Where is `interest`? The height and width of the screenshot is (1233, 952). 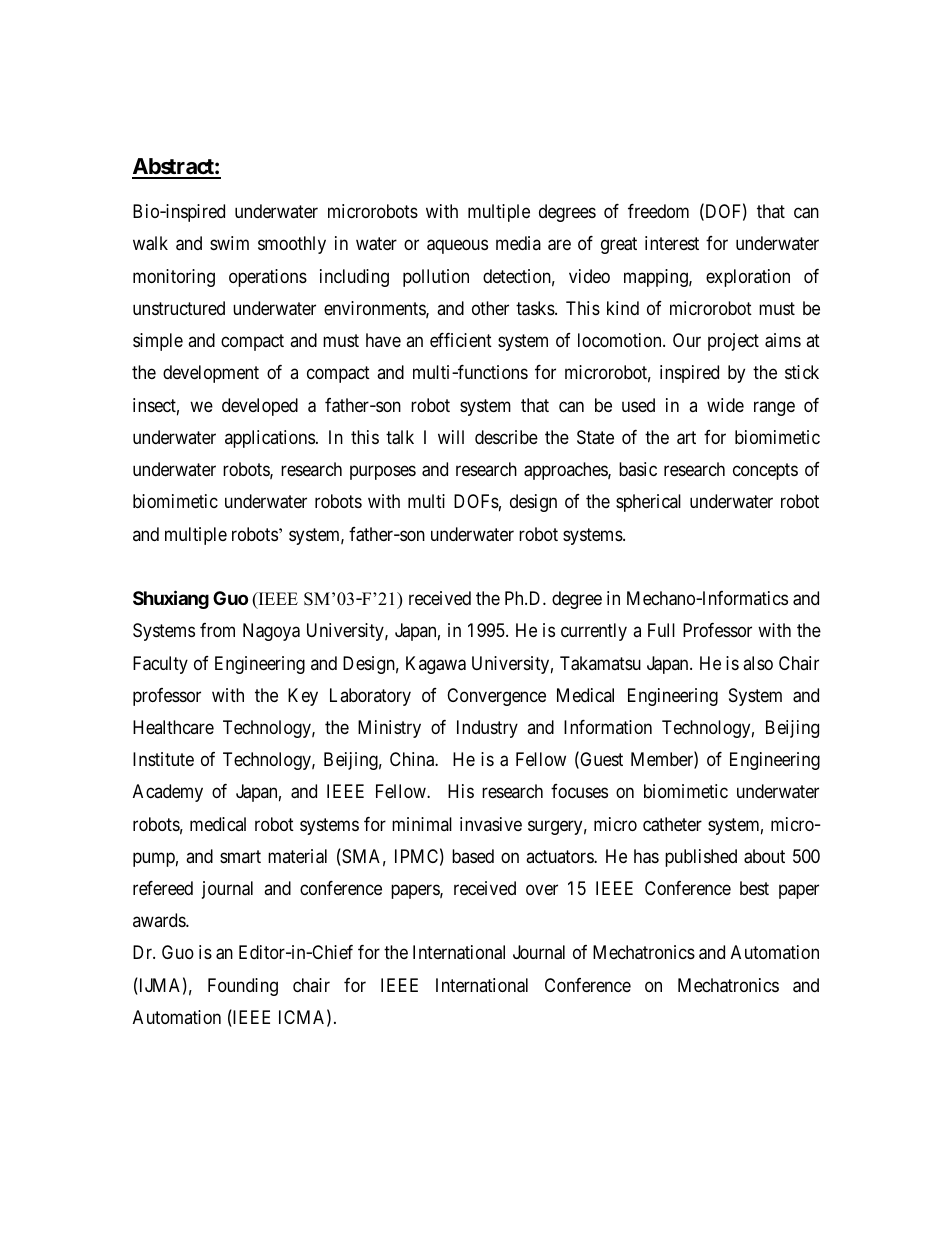 interest is located at coordinates (672, 243).
